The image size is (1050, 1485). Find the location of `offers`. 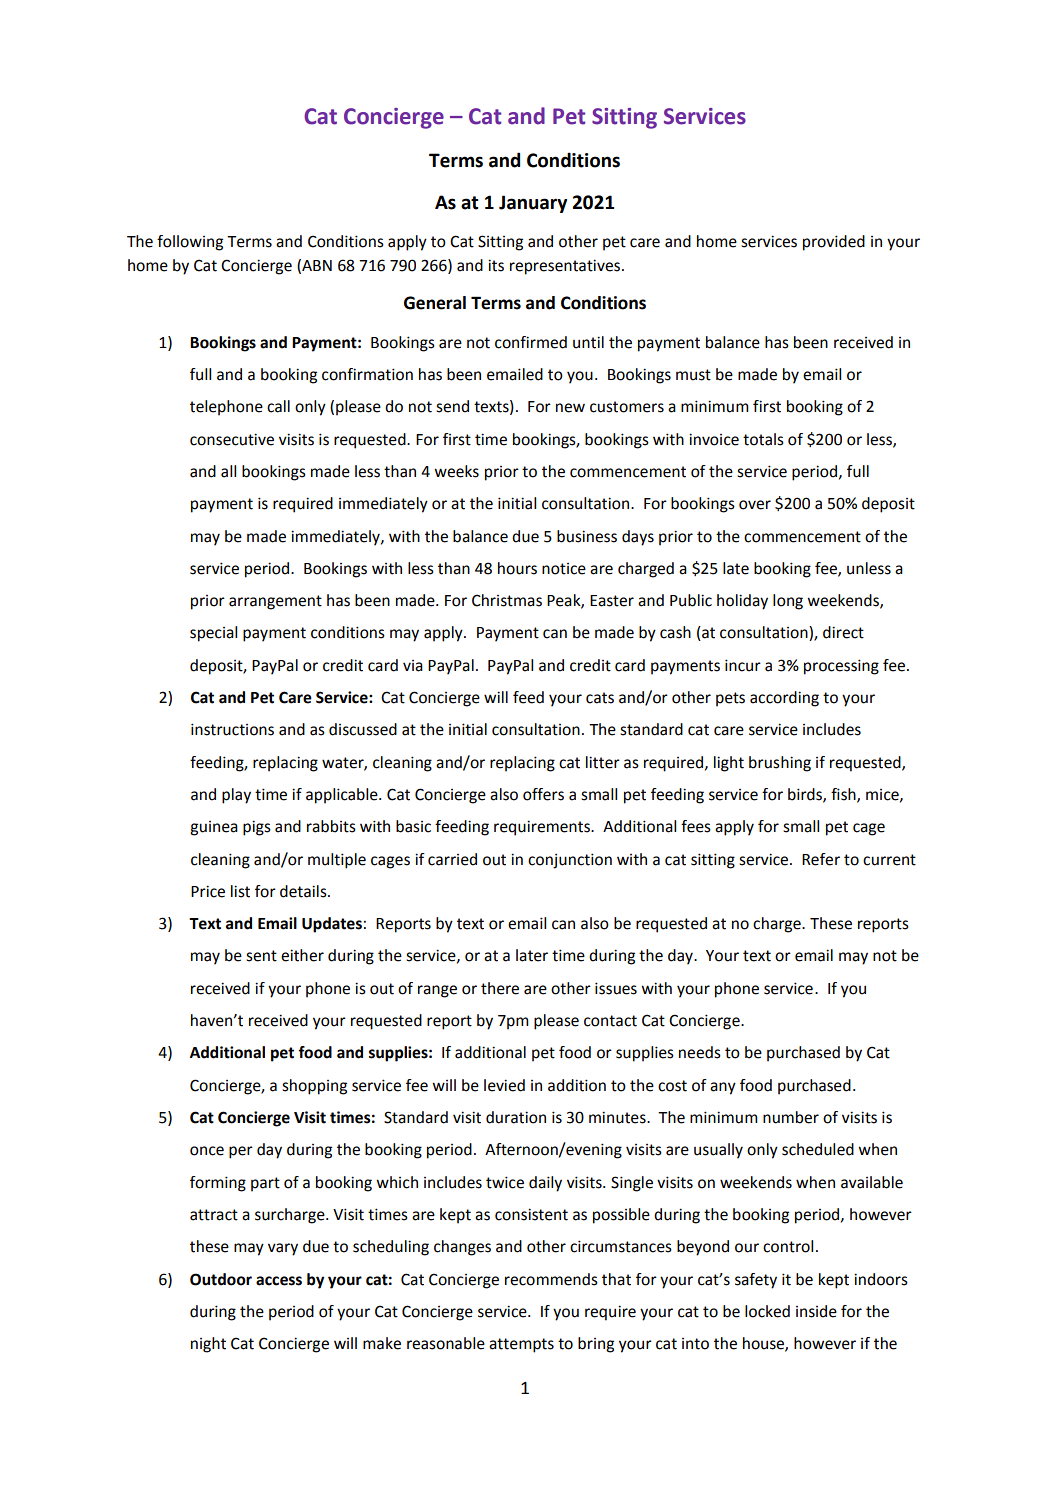

offers is located at coordinates (543, 794).
